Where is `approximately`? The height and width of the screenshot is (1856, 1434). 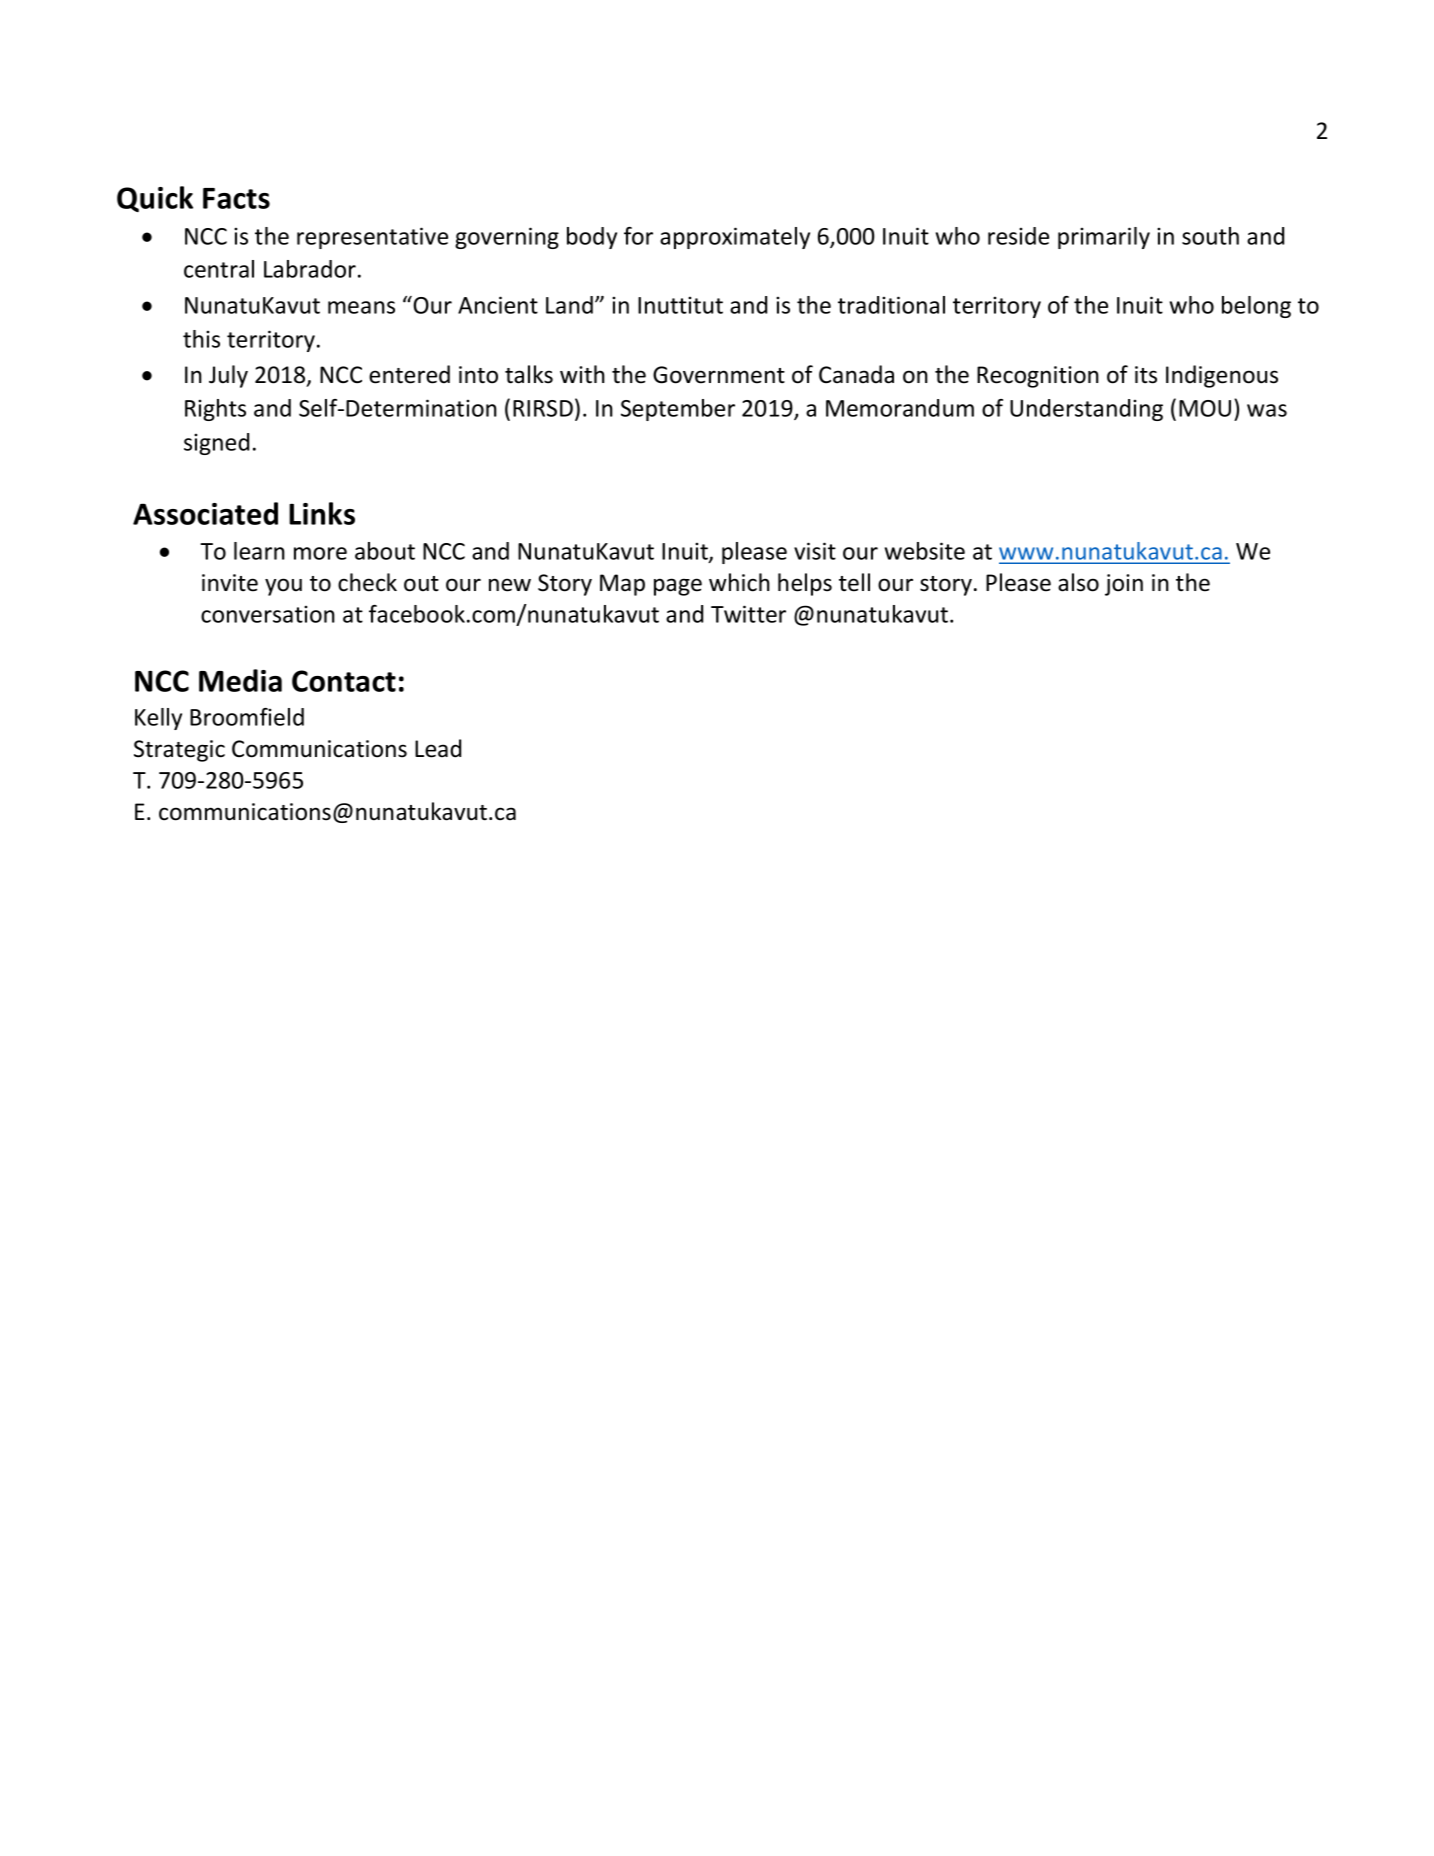
approximately is located at coordinates (735, 238).
